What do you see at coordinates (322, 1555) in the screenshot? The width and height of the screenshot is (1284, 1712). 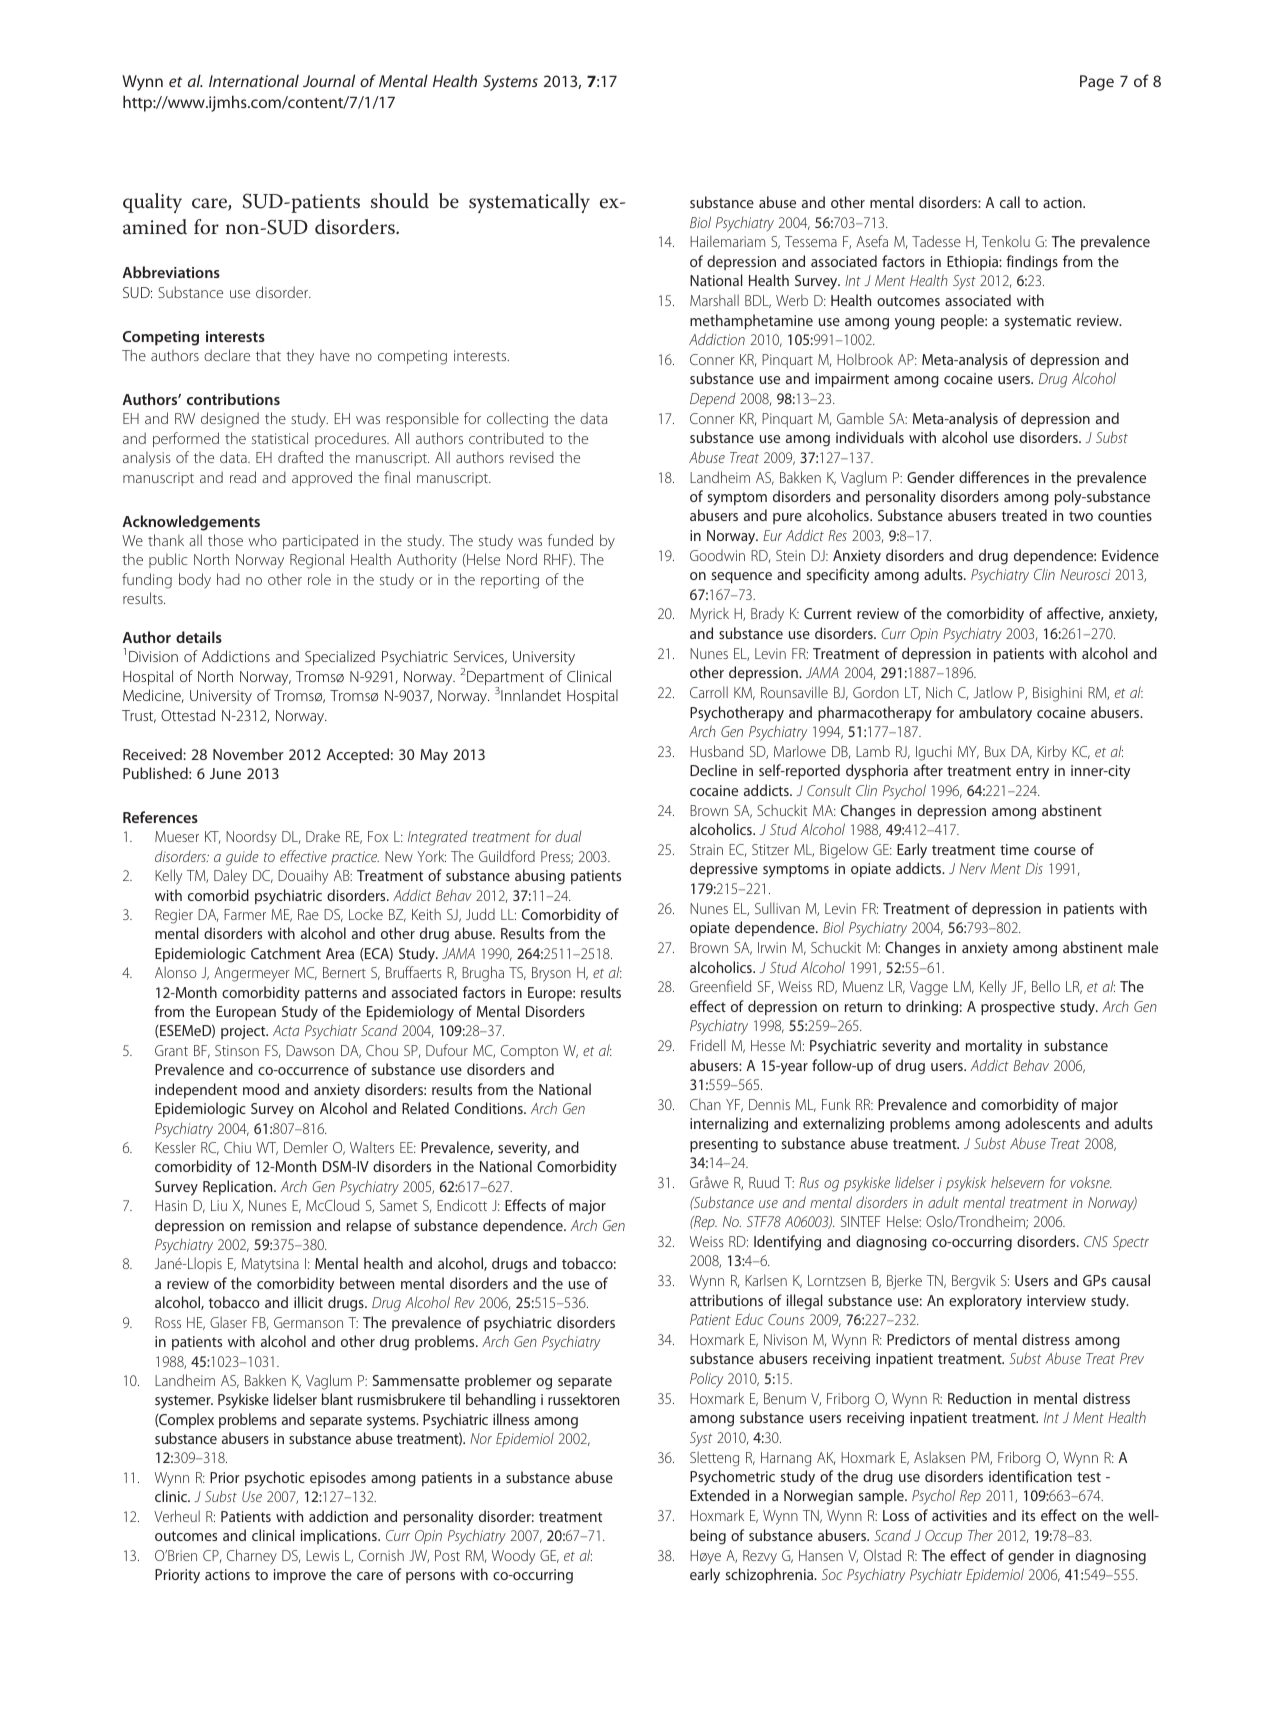 I see `Lewis` at bounding box center [322, 1555].
